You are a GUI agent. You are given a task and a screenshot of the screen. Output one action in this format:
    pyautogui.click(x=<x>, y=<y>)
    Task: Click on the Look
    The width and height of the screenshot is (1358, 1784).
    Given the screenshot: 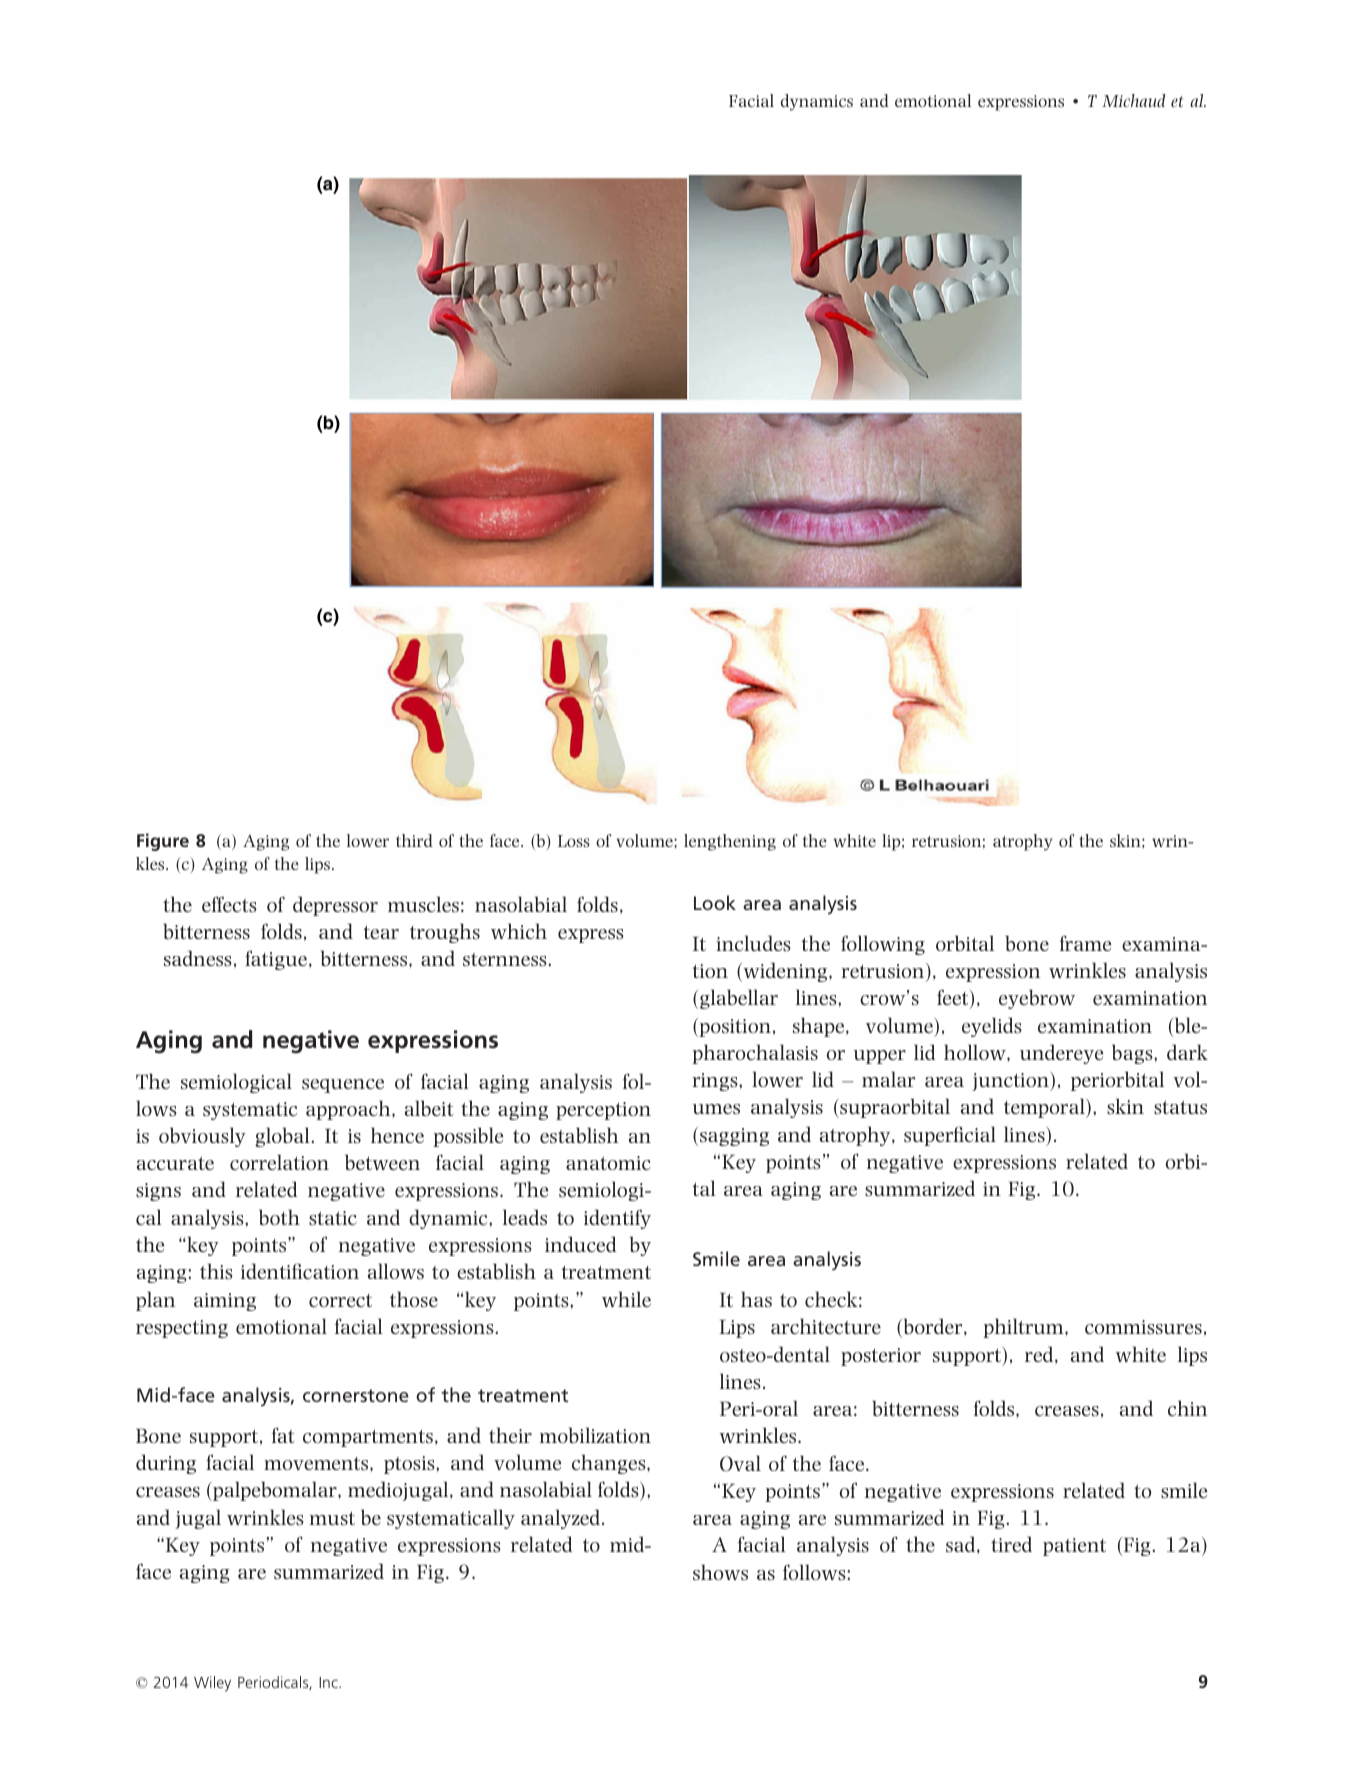 What is the action you would take?
    pyautogui.click(x=715, y=902)
